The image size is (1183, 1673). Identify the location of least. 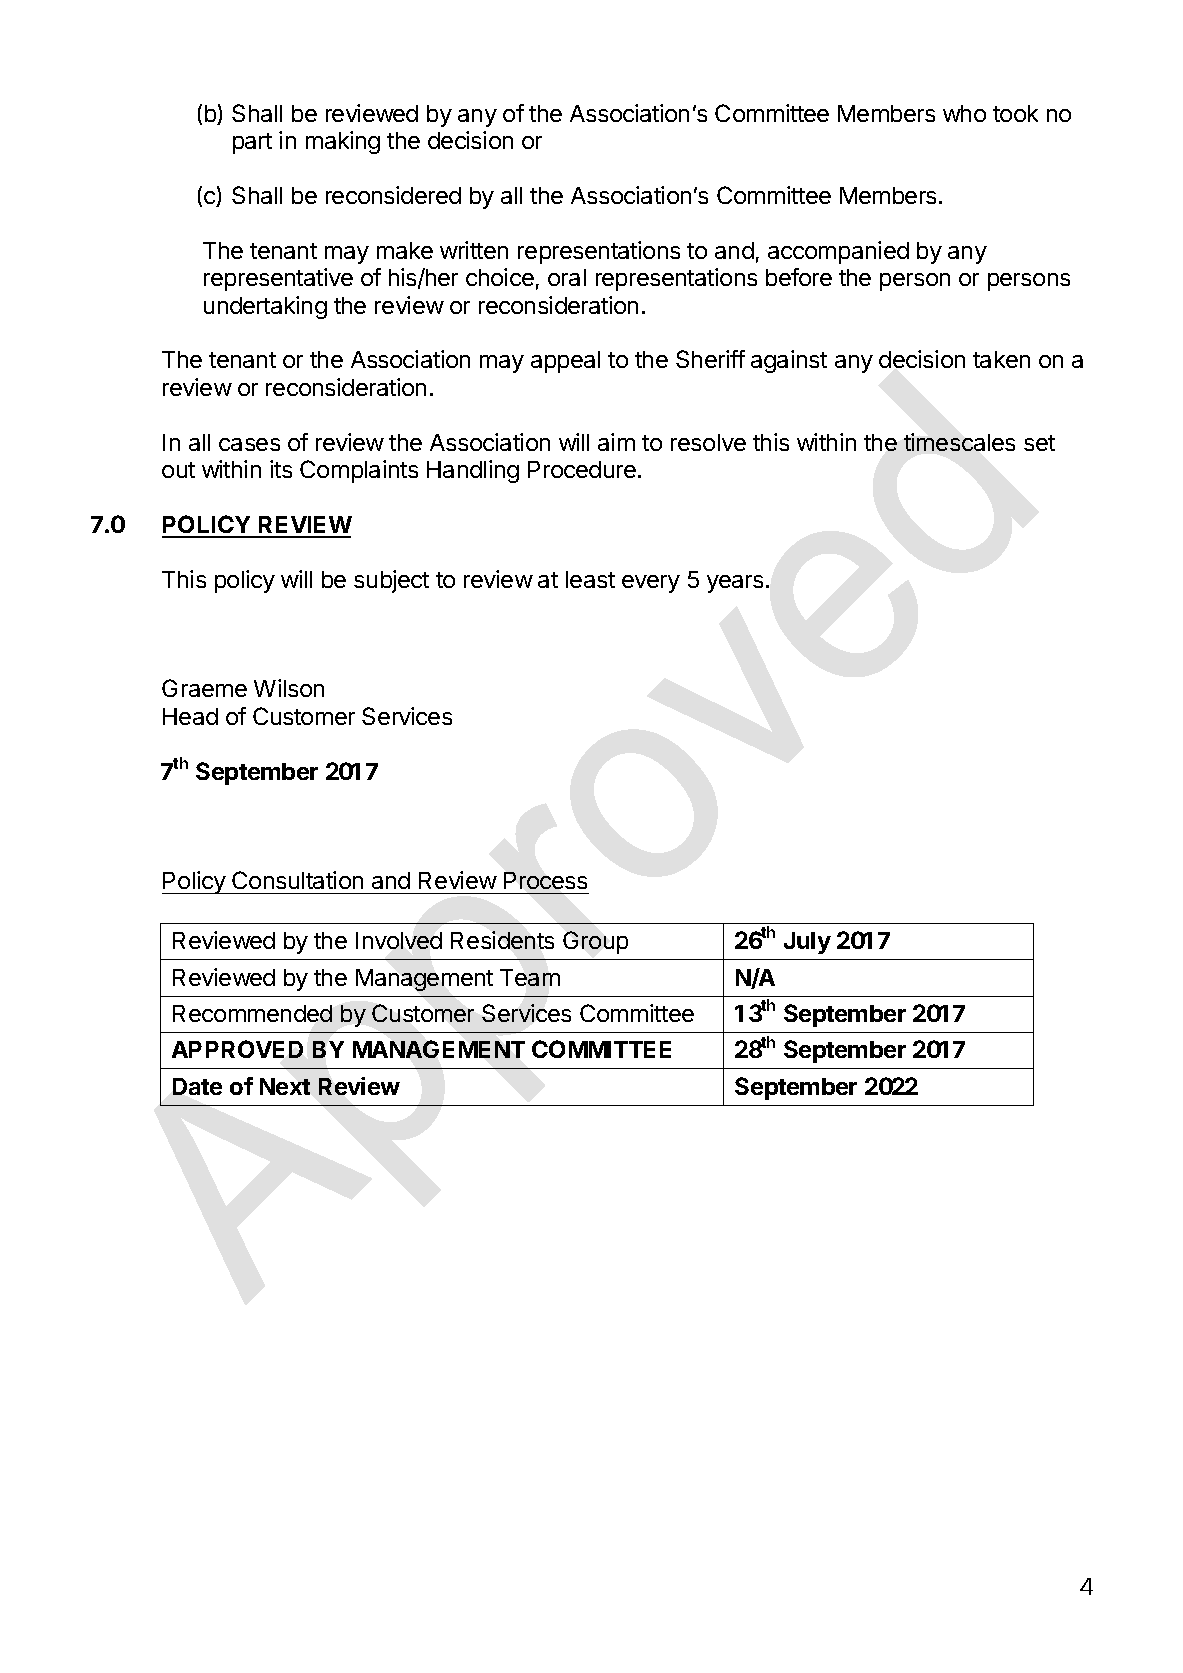
(590, 579).
